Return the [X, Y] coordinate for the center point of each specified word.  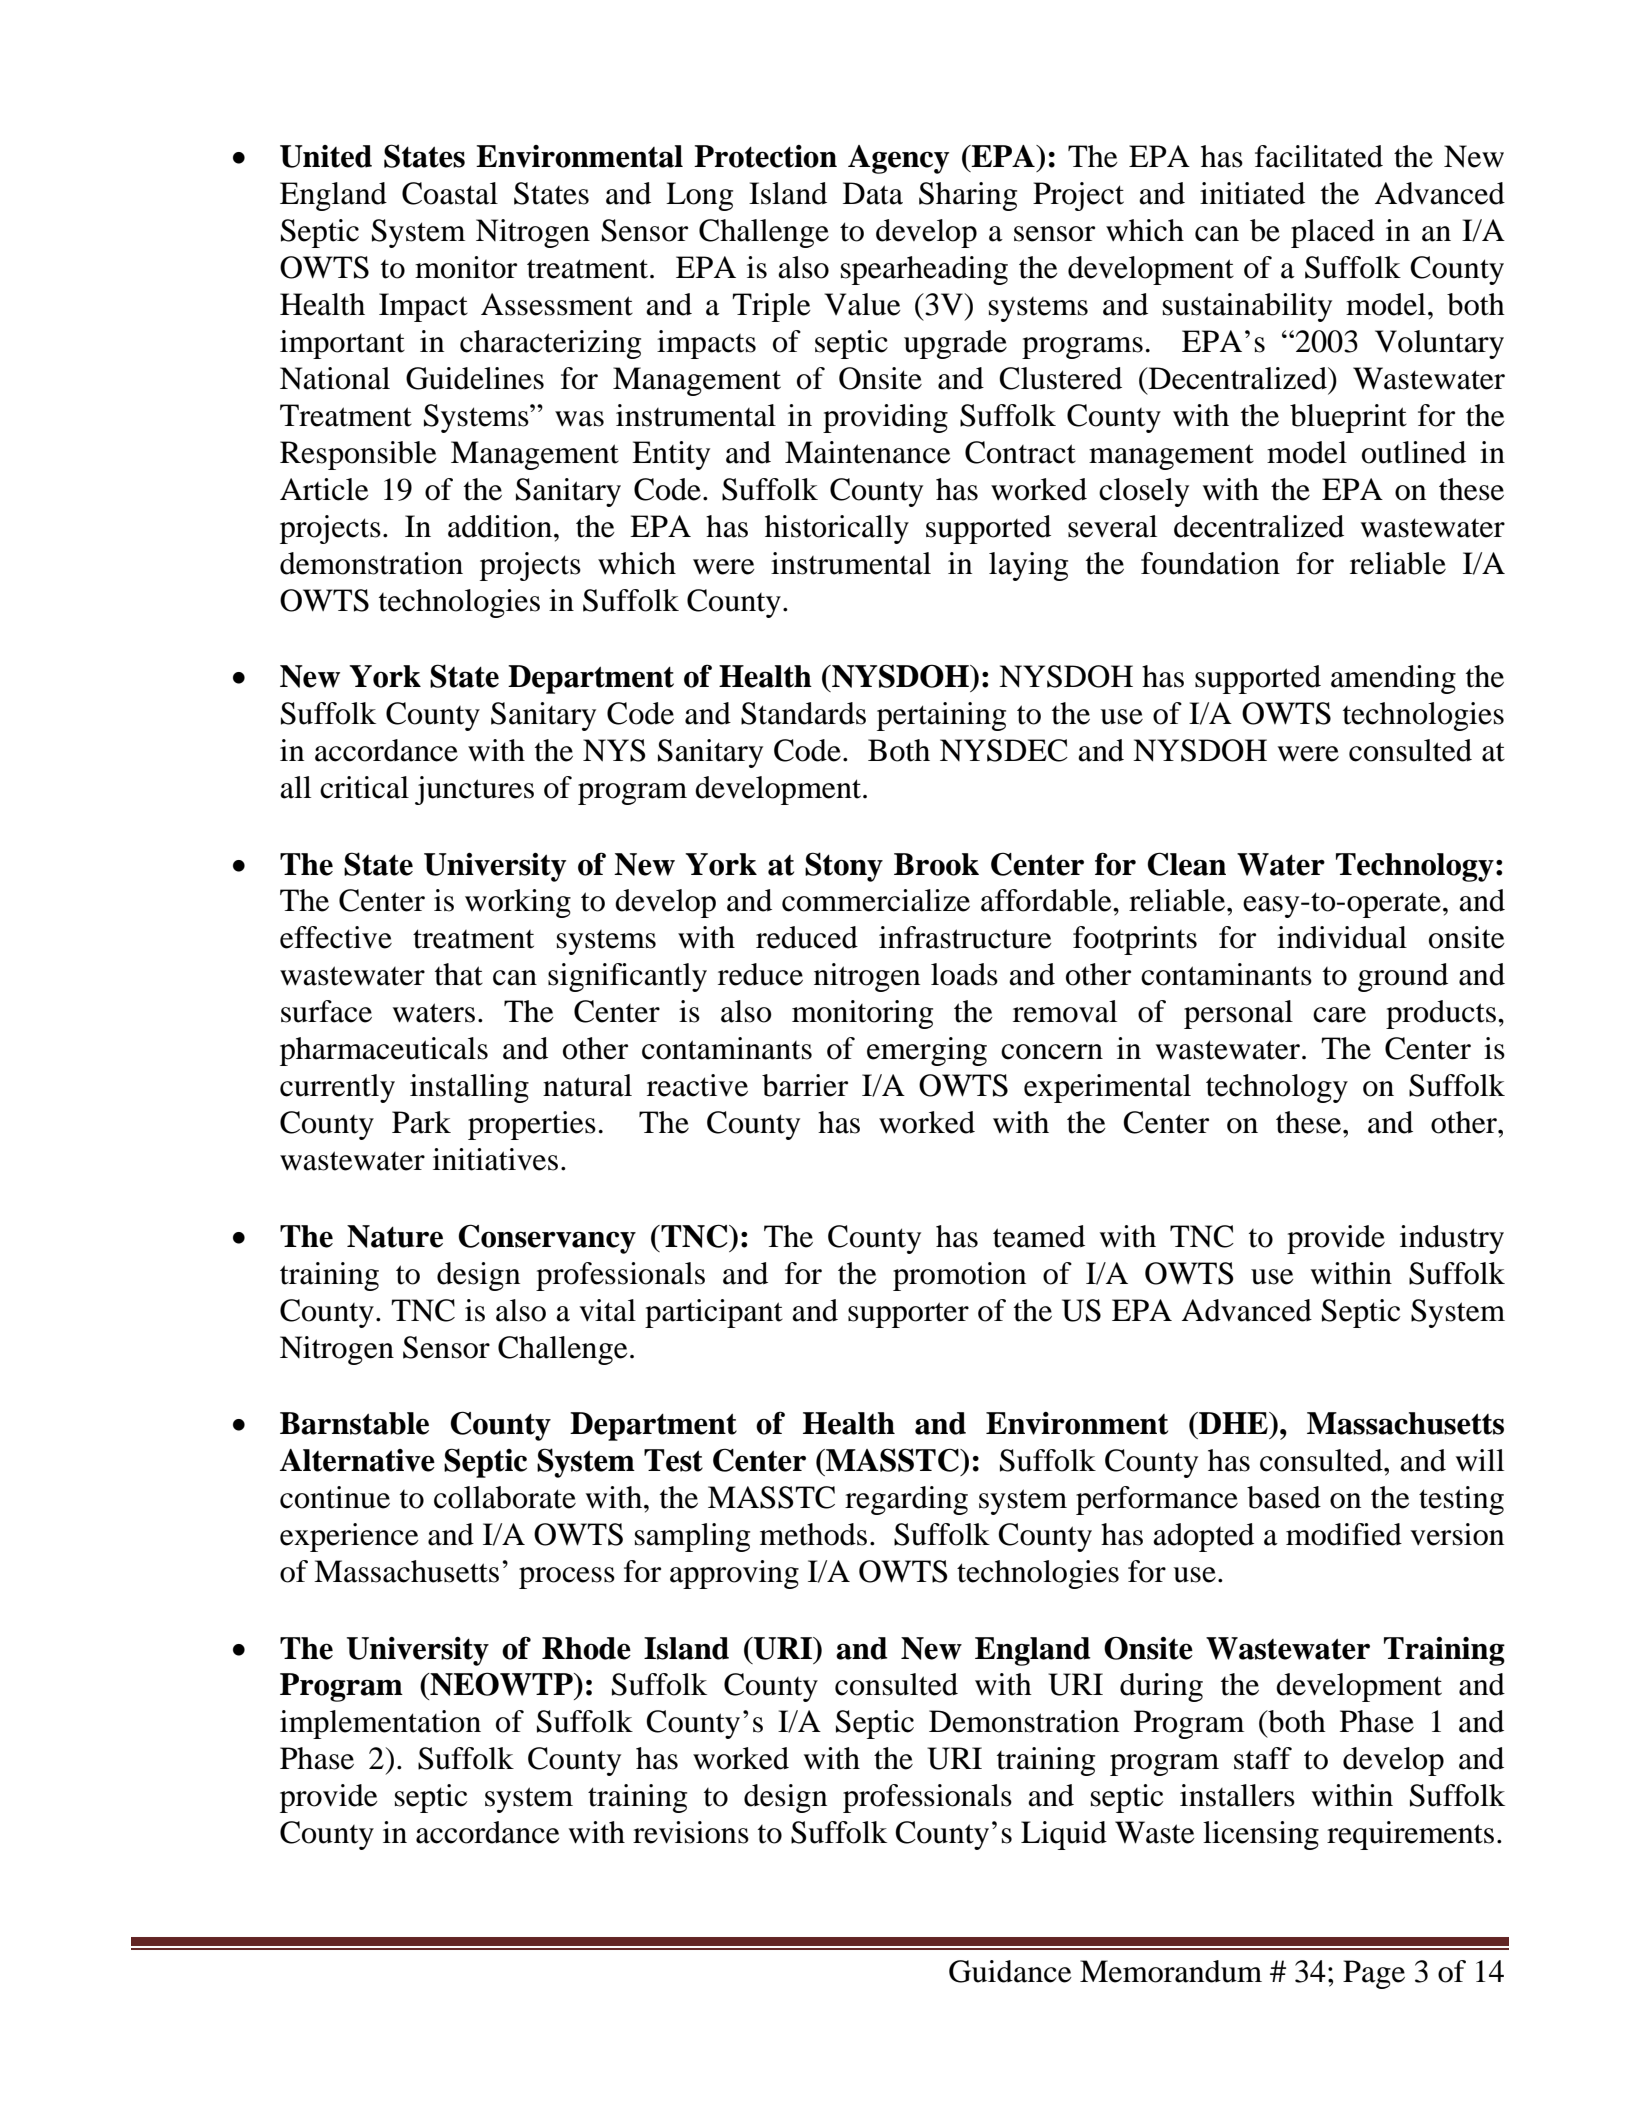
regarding [906, 1500]
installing [469, 1088]
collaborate [505, 1497]
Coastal [450, 193]
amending [1393, 679]
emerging [927, 1051]
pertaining [941, 716]
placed [1333, 233]
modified [1344, 1534]
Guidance [1010, 1971]
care [1339, 1015]
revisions [691, 1832]
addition [500, 526]
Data [873, 193]
